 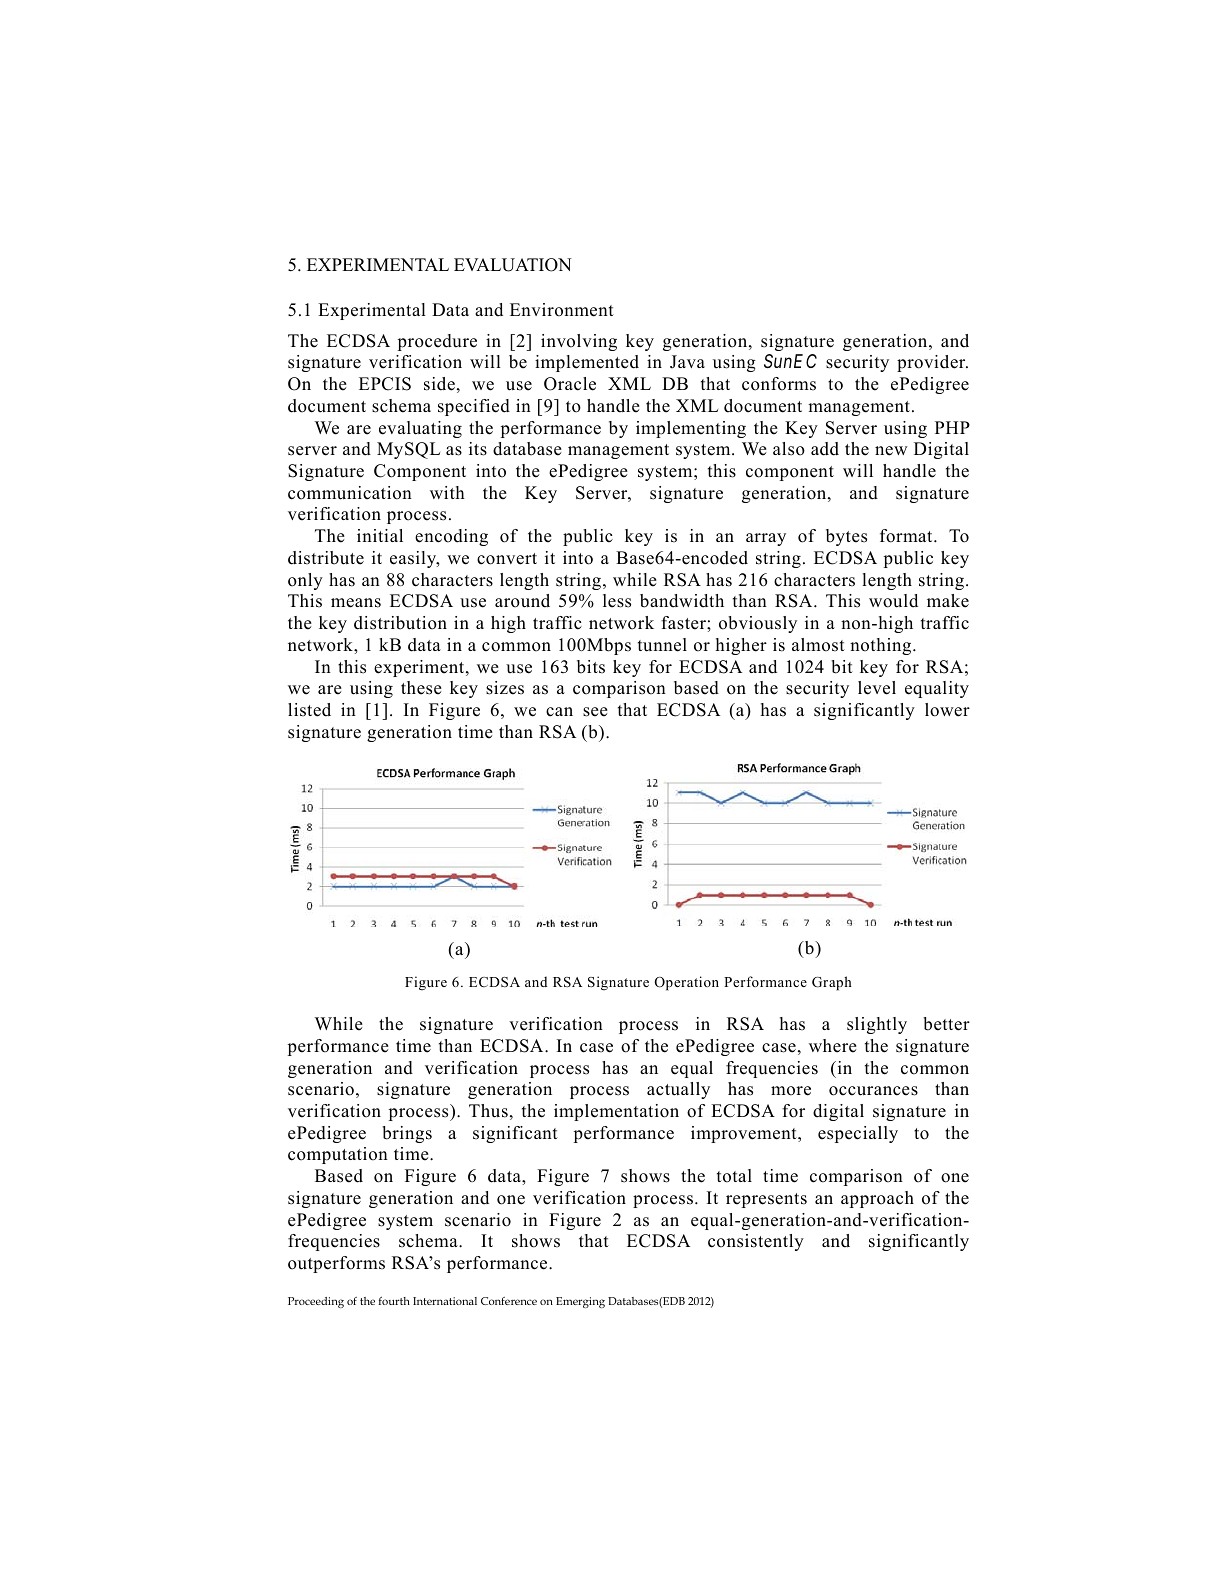 What do you see at coordinates (562, 310) in the screenshot?
I see `Environment` at bounding box center [562, 310].
